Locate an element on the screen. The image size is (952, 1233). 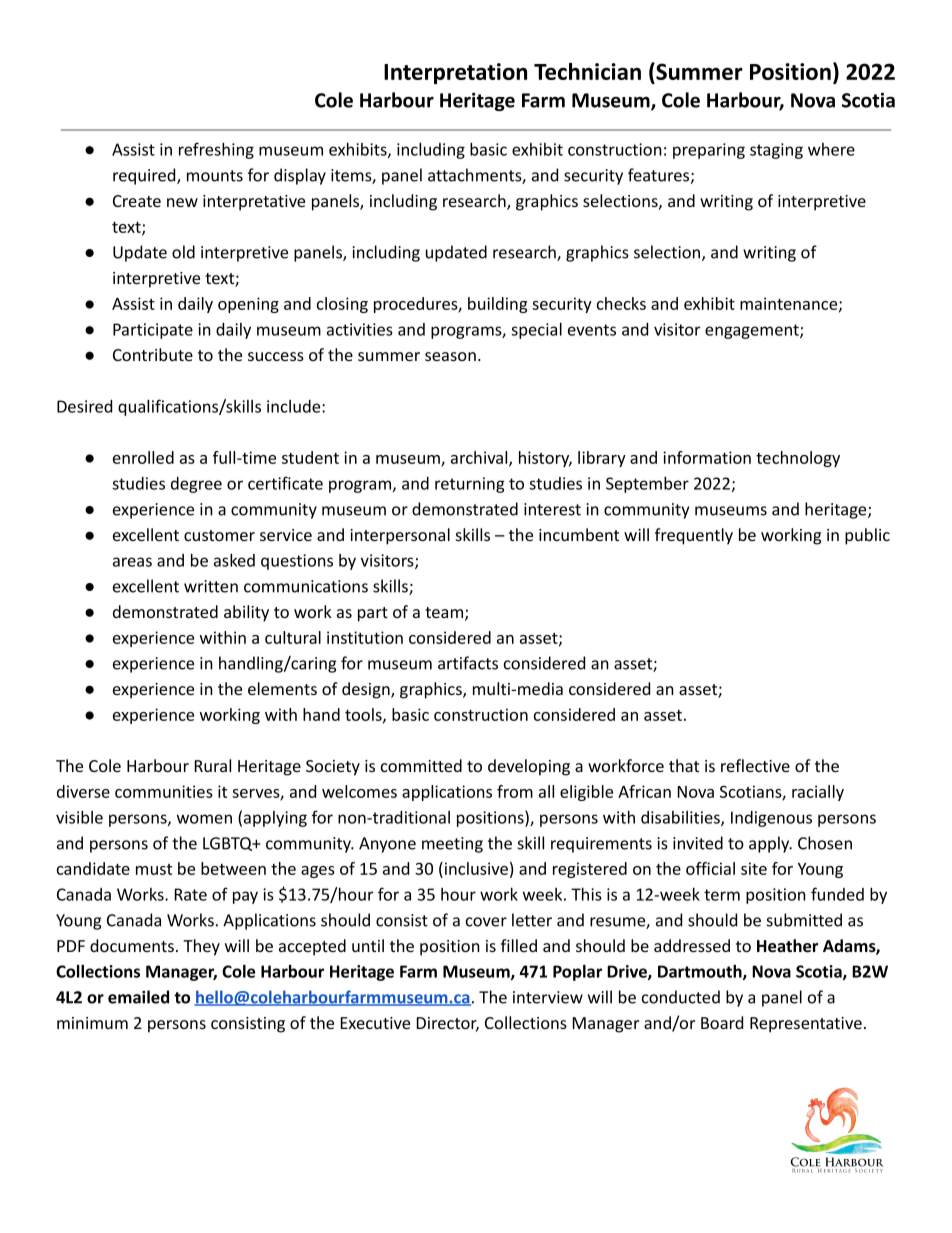
staging is located at coordinates (776, 151).
